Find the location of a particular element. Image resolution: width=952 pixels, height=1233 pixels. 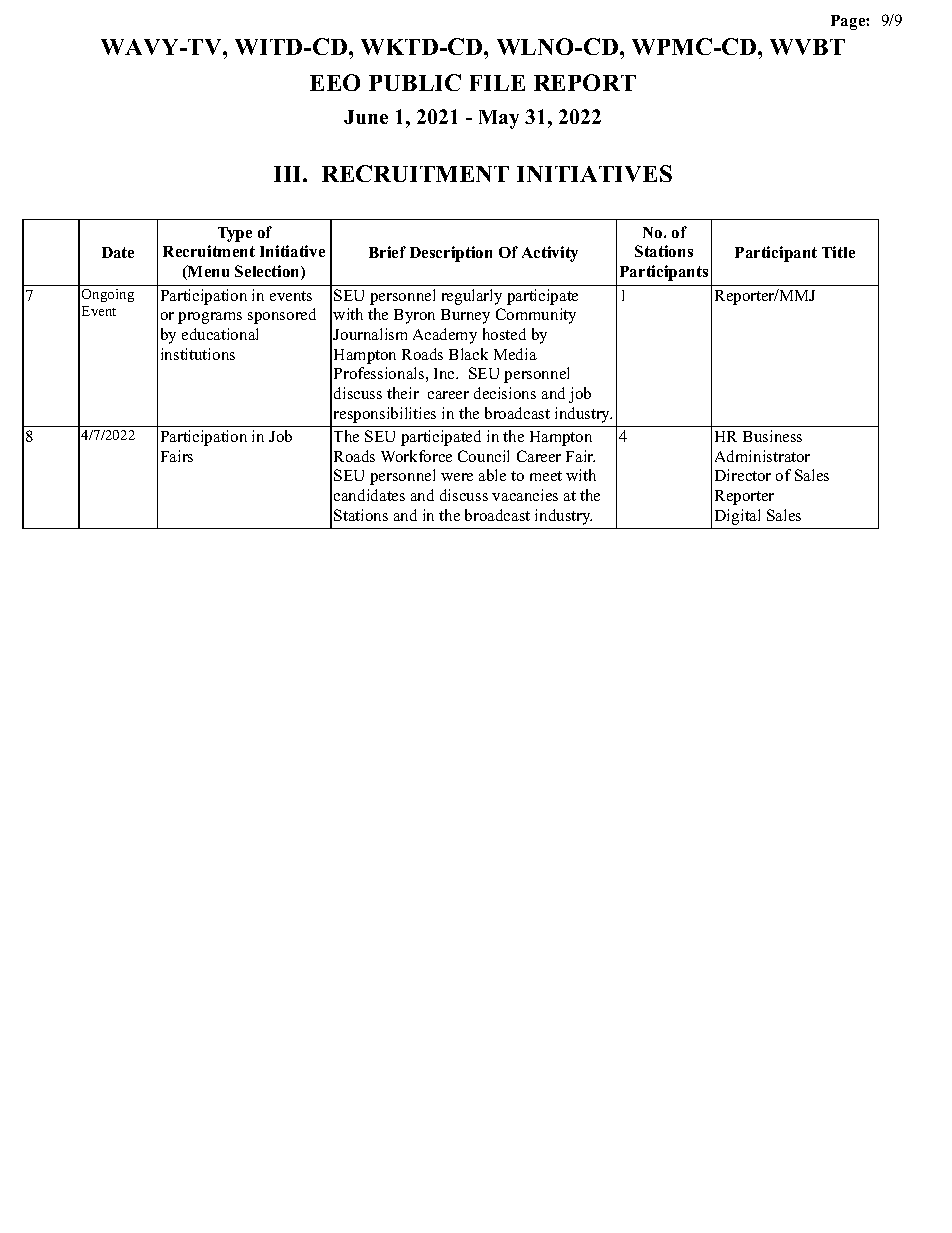

May is located at coordinates (499, 119).
